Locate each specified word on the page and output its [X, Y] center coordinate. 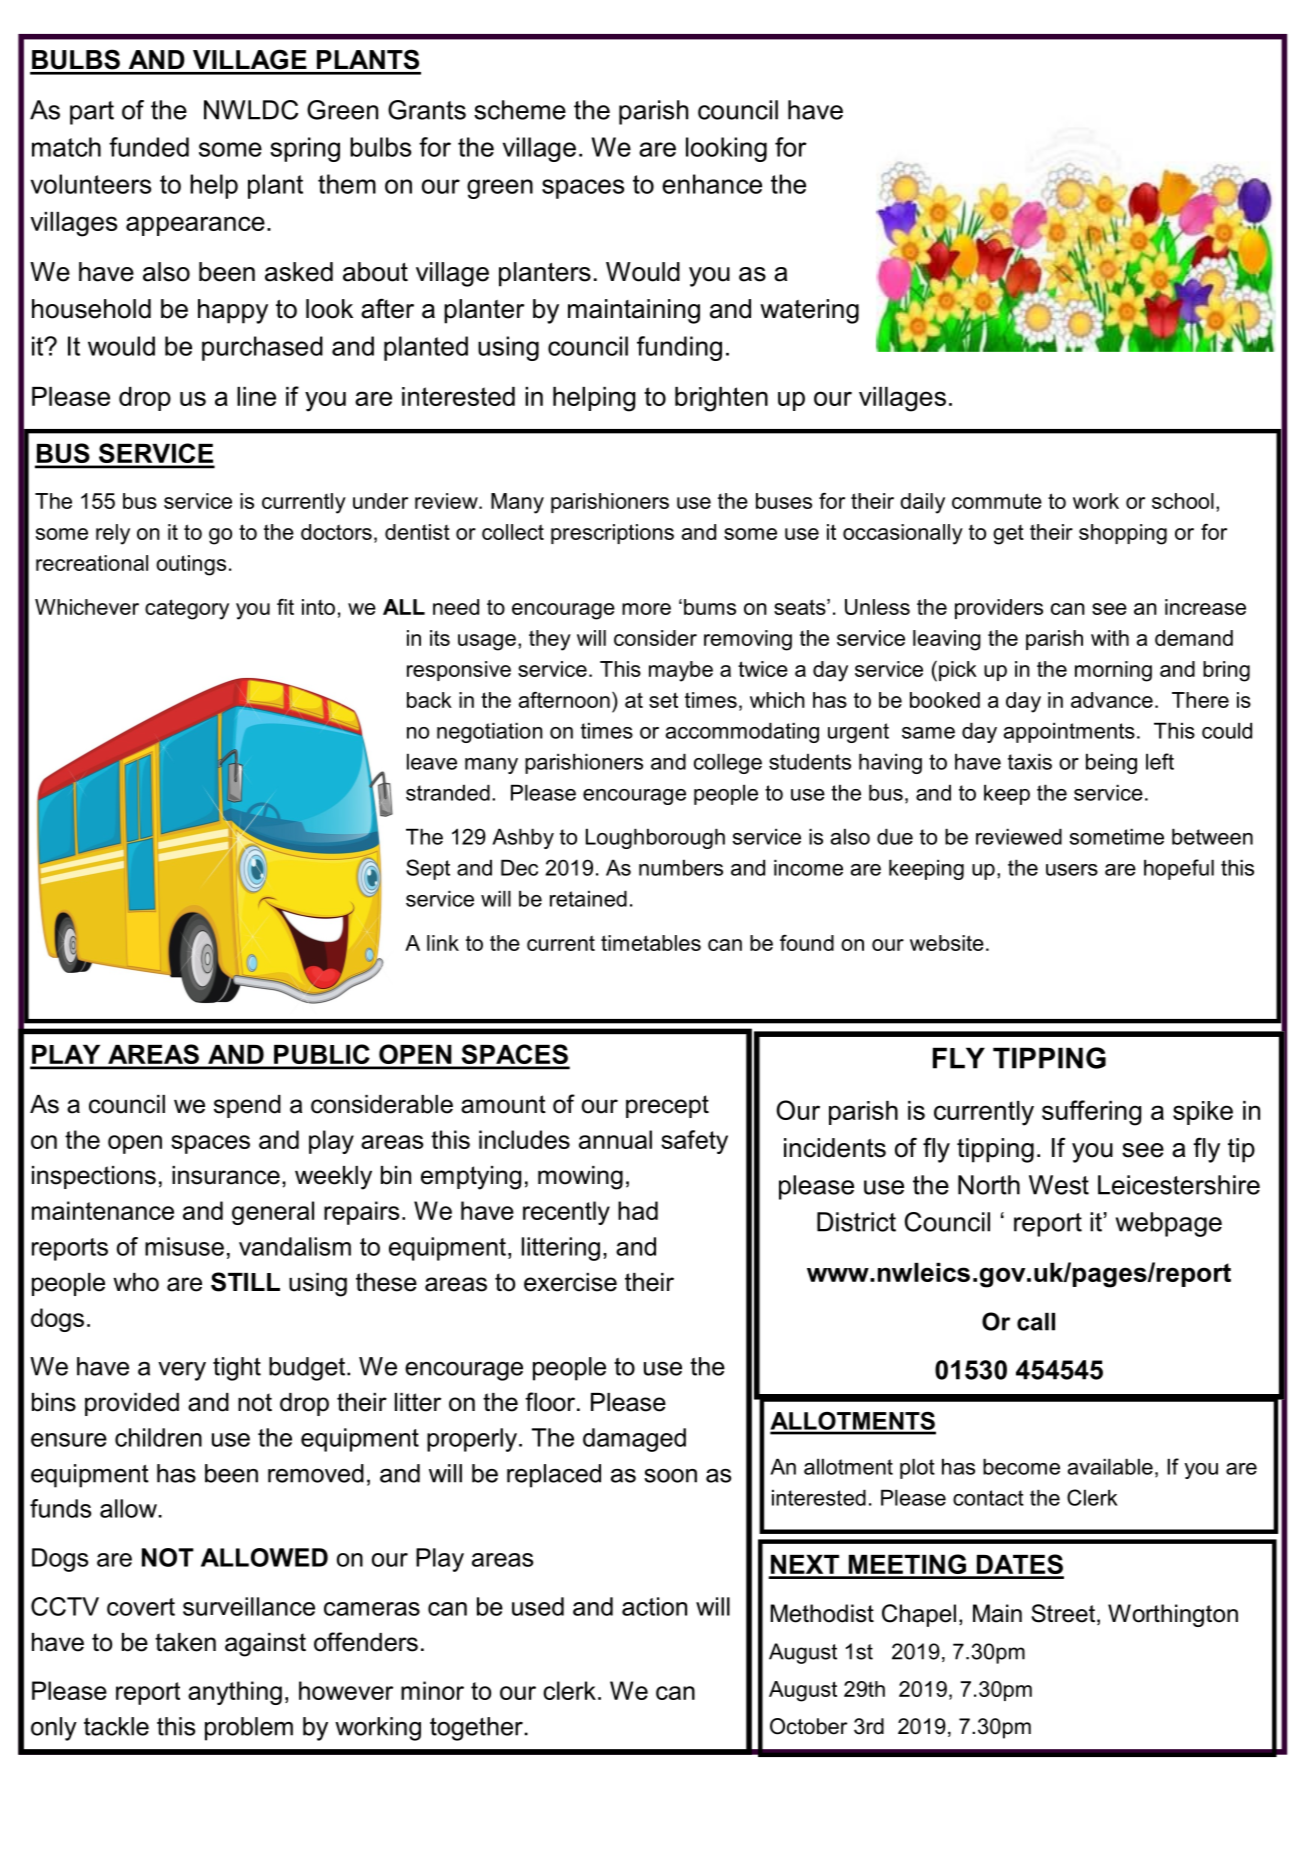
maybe [681, 671]
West [1059, 1185]
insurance [226, 1175]
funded [149, 147]
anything [235, 1693]
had [638, 1210]
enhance [712, 184]
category [187, 609]
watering [809, 311]
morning [1113, 671]
